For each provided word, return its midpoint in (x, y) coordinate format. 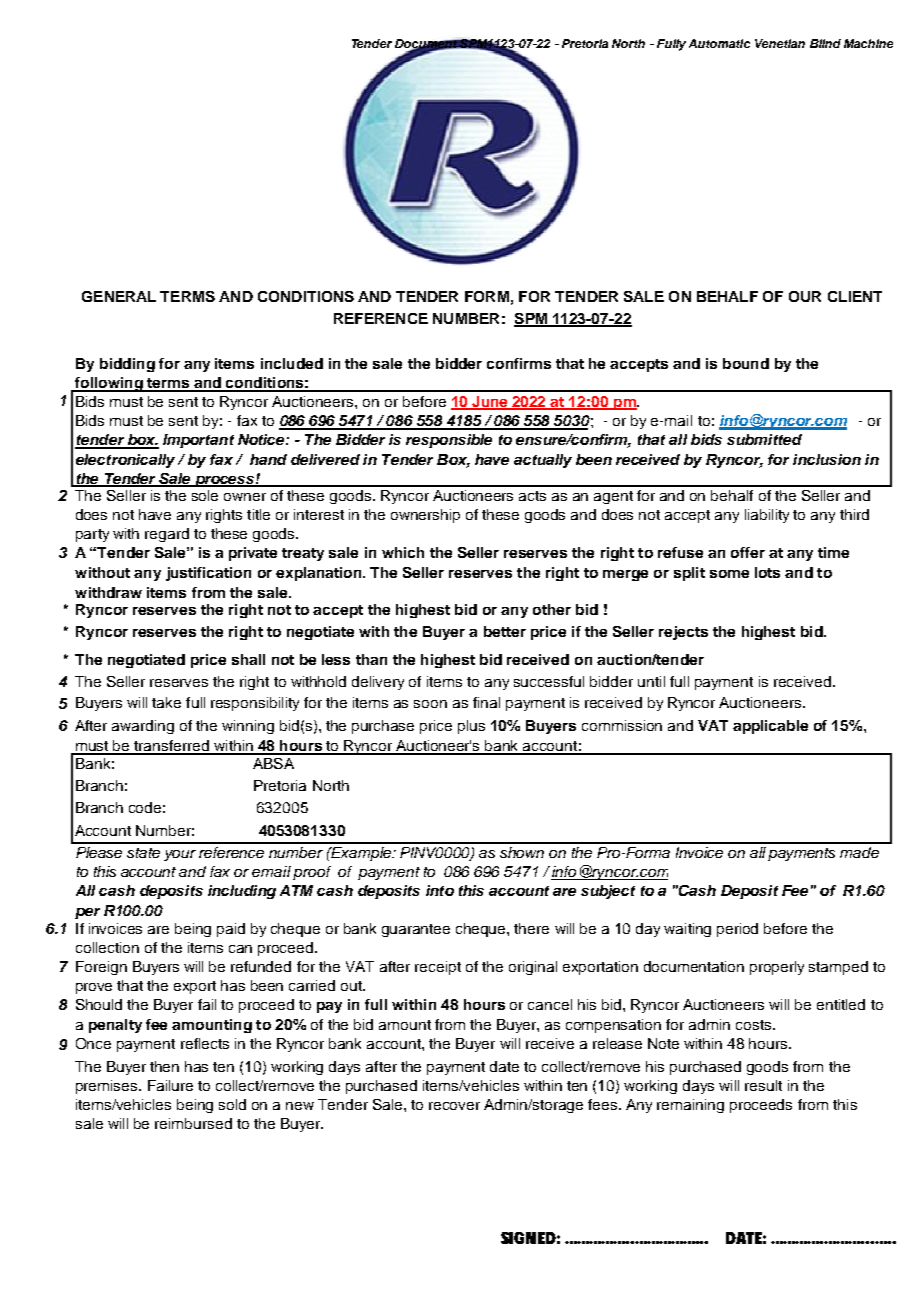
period (737, 930)
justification (208, 574)
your (180, 855)
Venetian (780, 43)
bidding (127, 365)
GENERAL (119, 296)
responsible (449, 441)
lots (767, 572)
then (164, 1066)
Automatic (719, 43)
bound (746, 363)
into (440, 890)
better (505, 631)
